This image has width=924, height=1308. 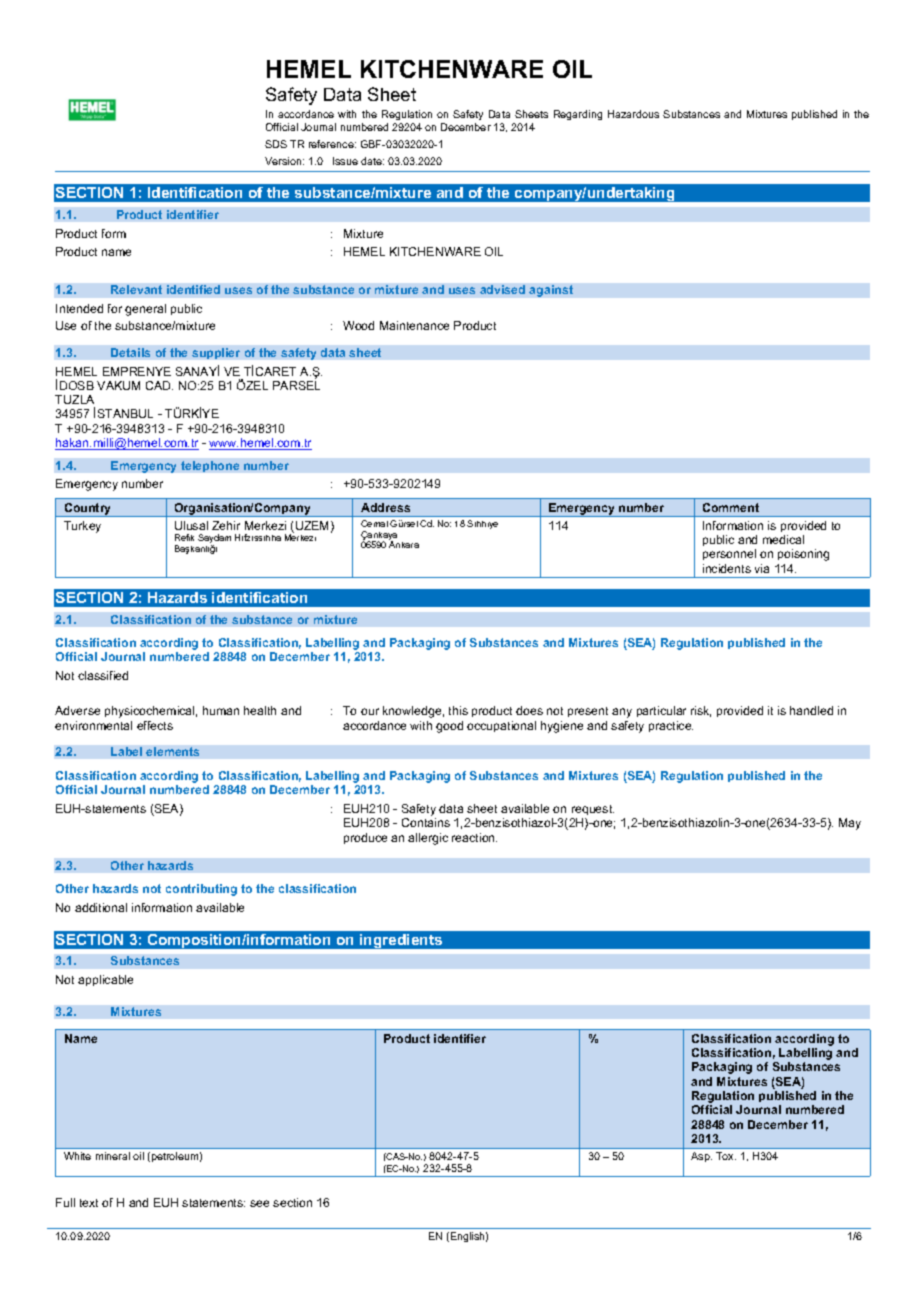 I want to click on reaction, so click(x=474, y=837).
